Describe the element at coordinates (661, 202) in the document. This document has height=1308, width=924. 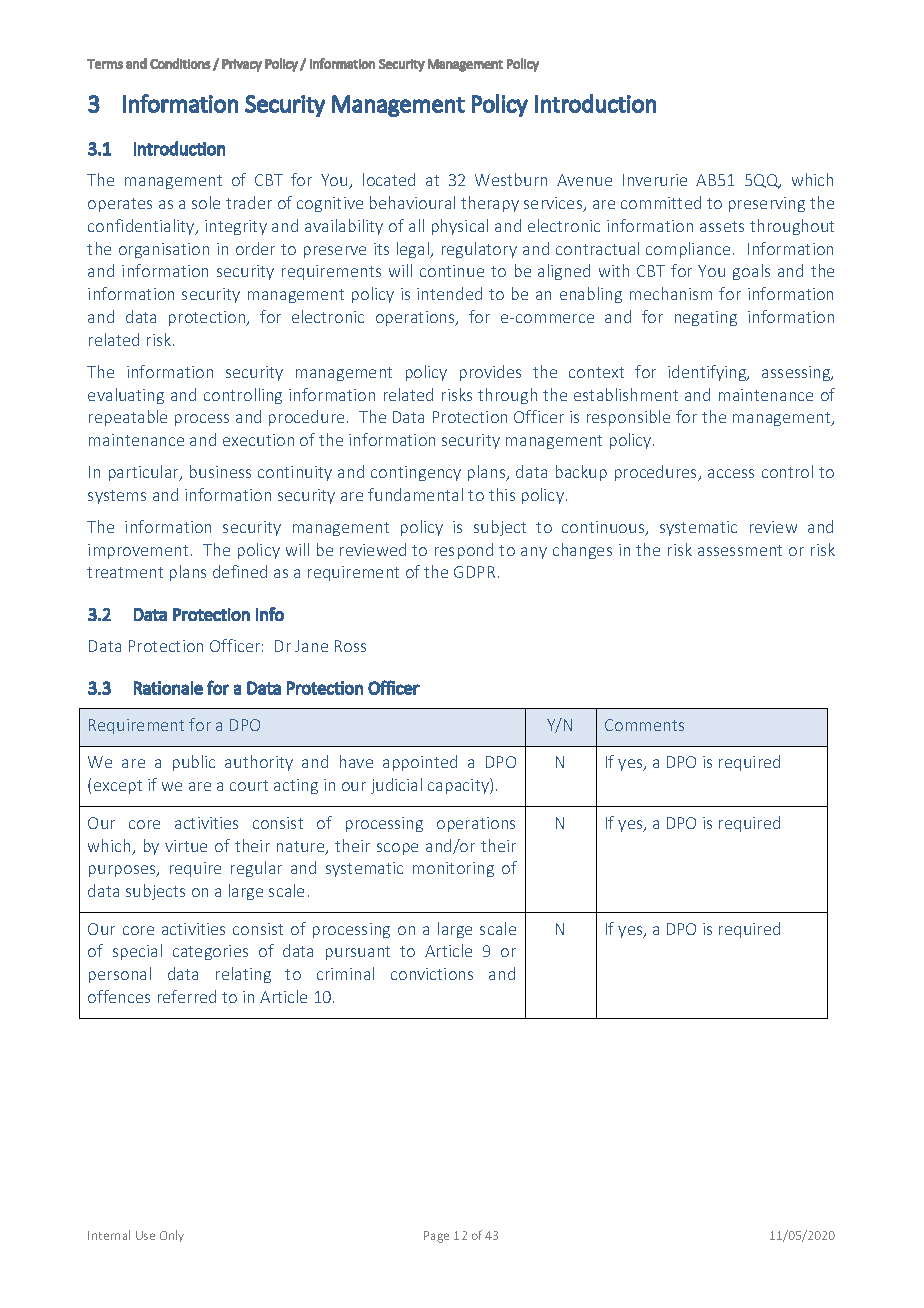
I see `committed` at that location.
